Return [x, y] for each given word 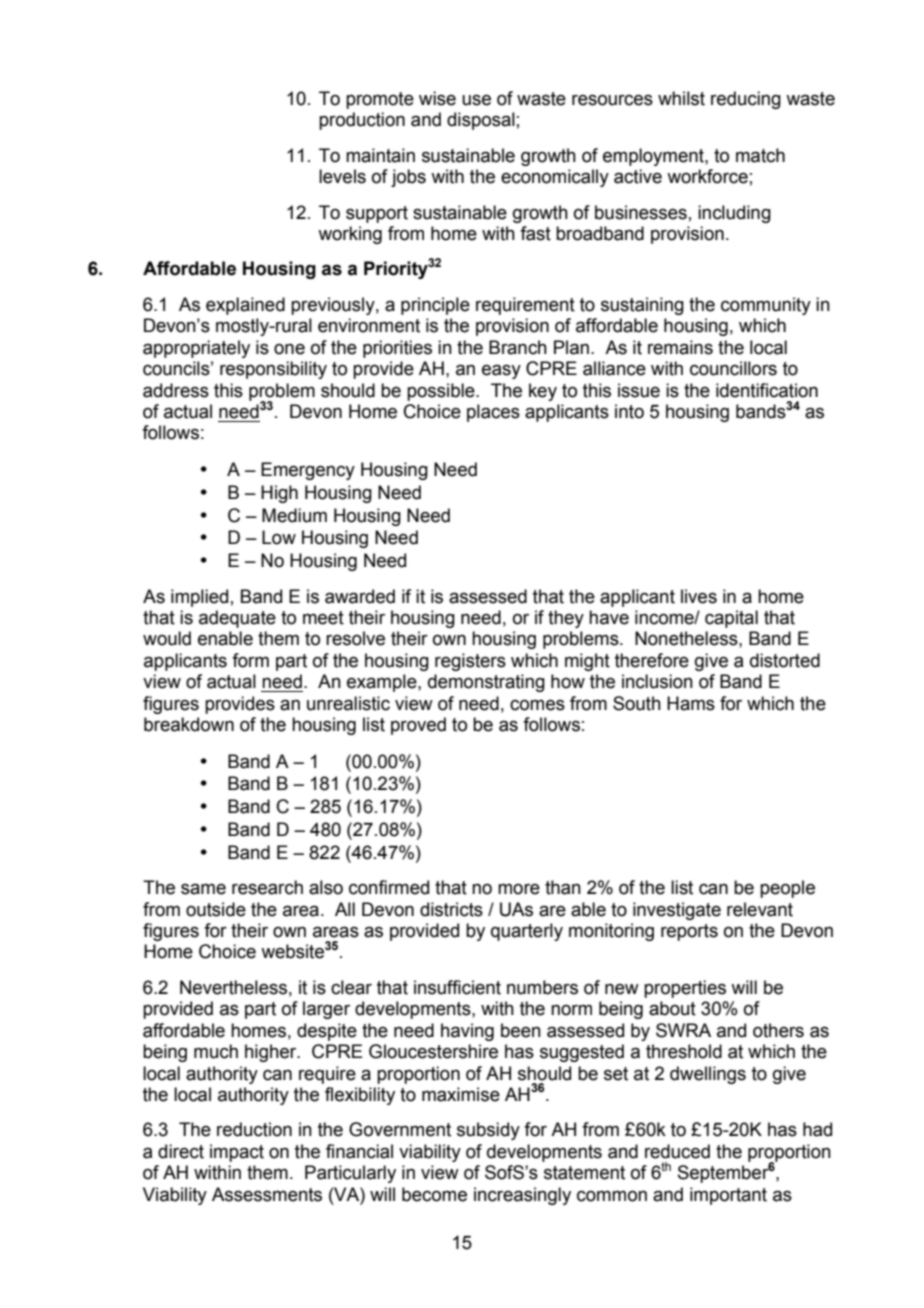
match [760, 155]
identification [767, 390]
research [267, 887]
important [728, 1196]
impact [237, 1153]
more [519, 889]
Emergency [308, 471]
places [493, 413]
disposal [481, 121]
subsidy [488, 1131]
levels [342, 176]
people [787, 889]
